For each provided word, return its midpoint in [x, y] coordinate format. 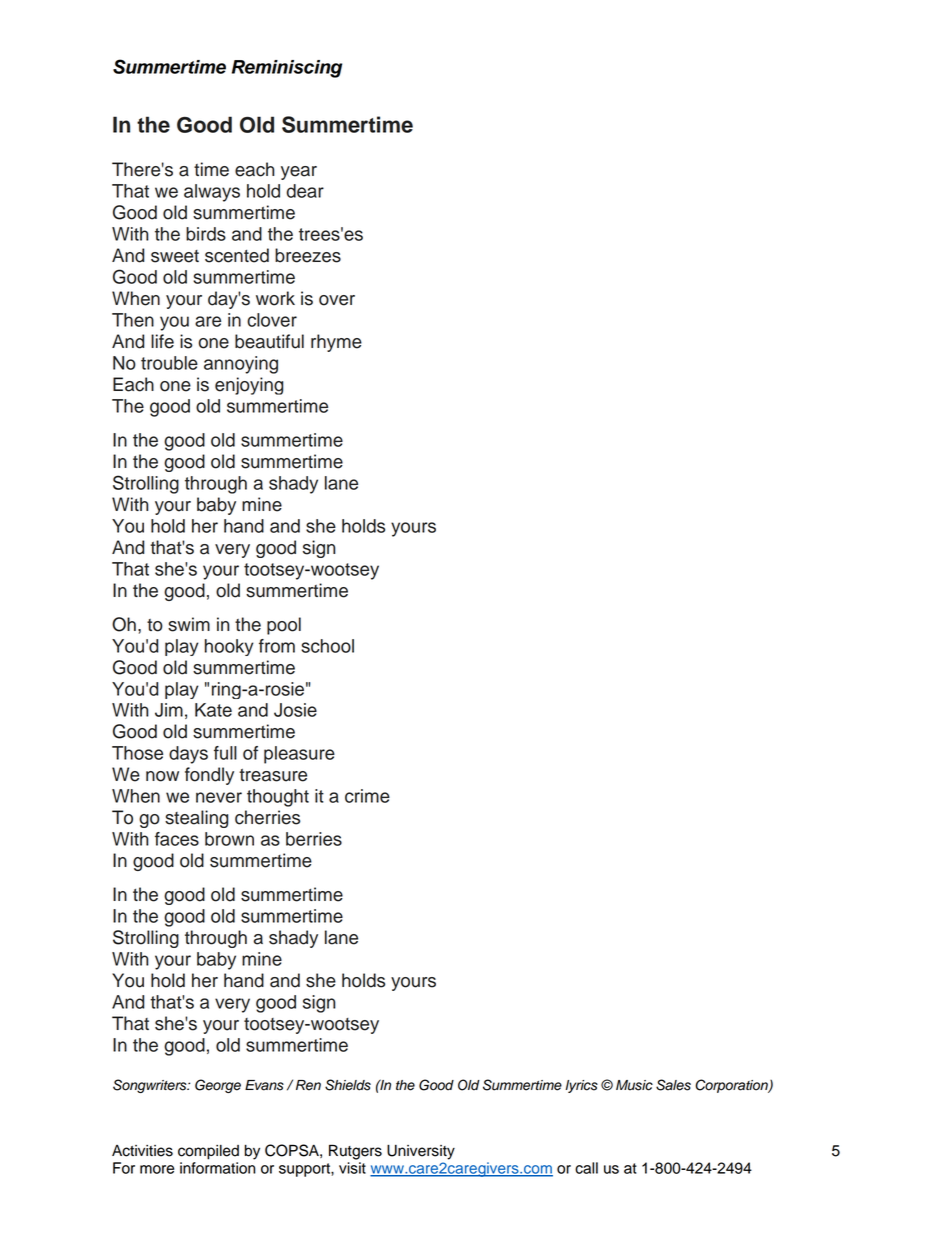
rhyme [336, 343]
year [299, 173]
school [327, 646]
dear [305, 191]
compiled [208, 1152]
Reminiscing [287, 69]
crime [367, 796]
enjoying [249, 386]
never [219, 797]
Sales [673, 1085]
